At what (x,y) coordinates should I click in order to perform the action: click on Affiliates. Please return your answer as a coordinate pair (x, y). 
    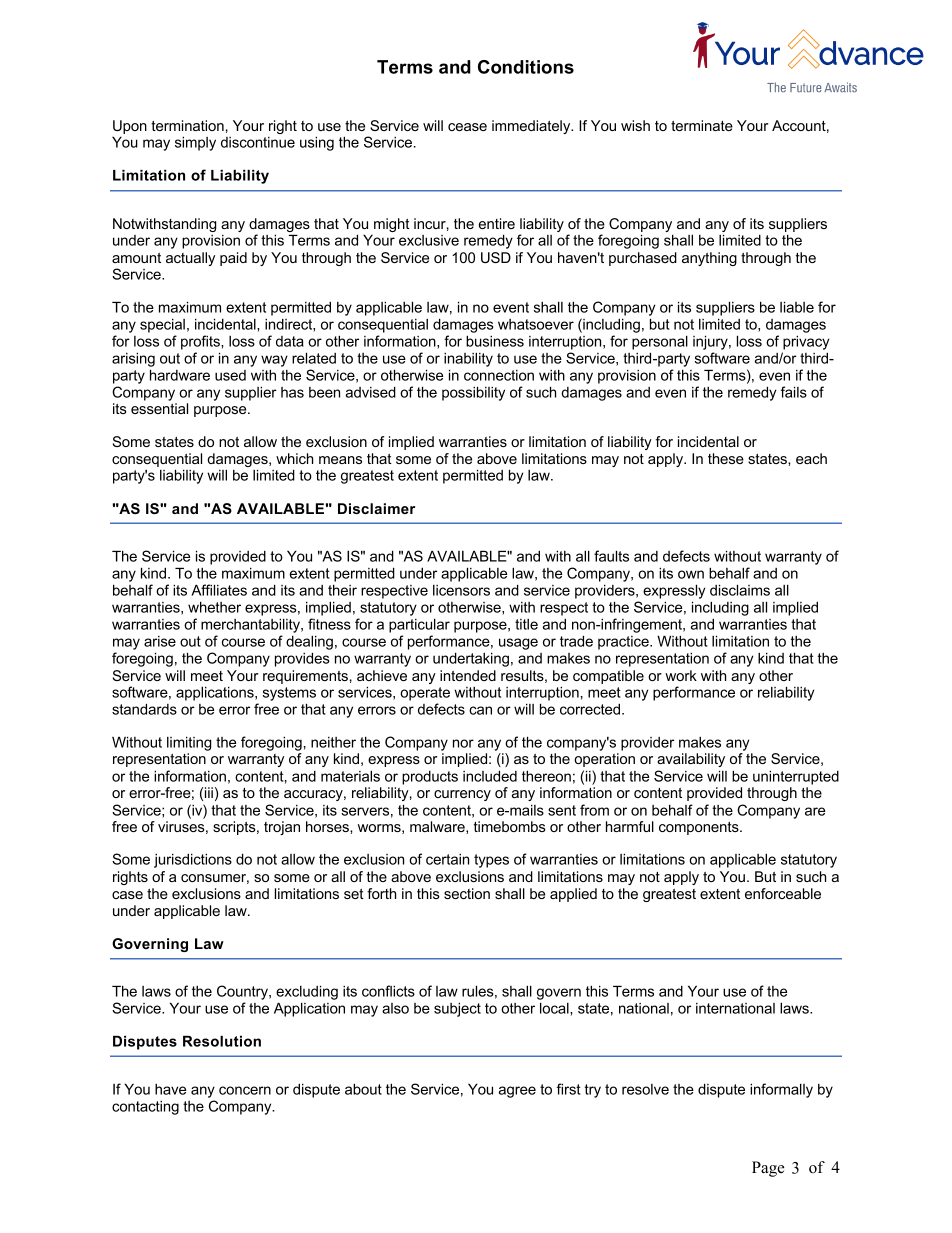
    Looking at the image, I should click on (219, 590).
